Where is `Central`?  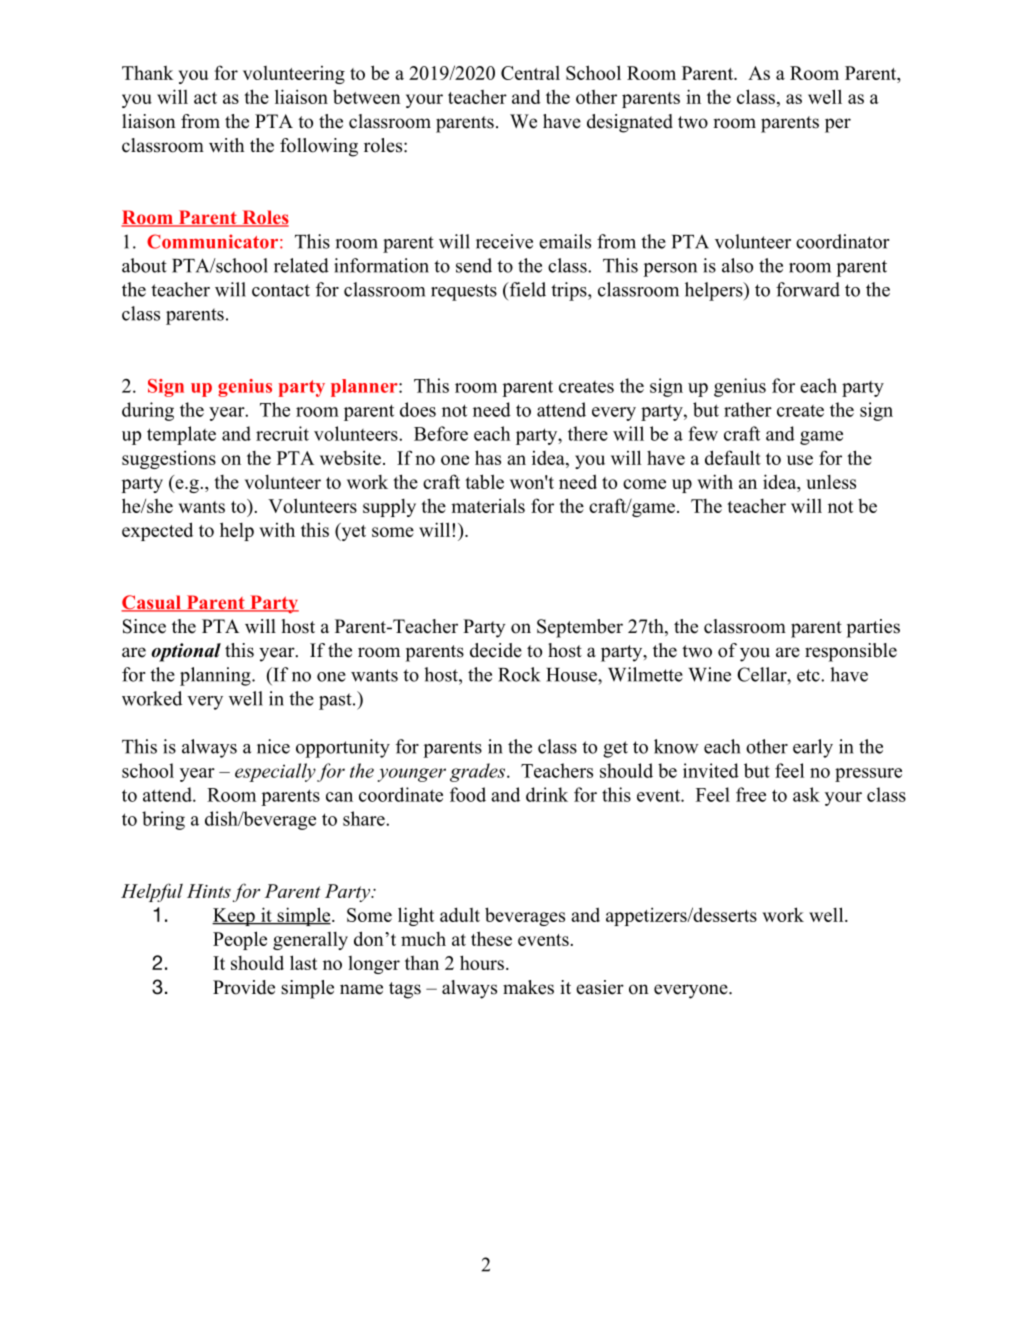
Central is located at coordinates (530, 73).
